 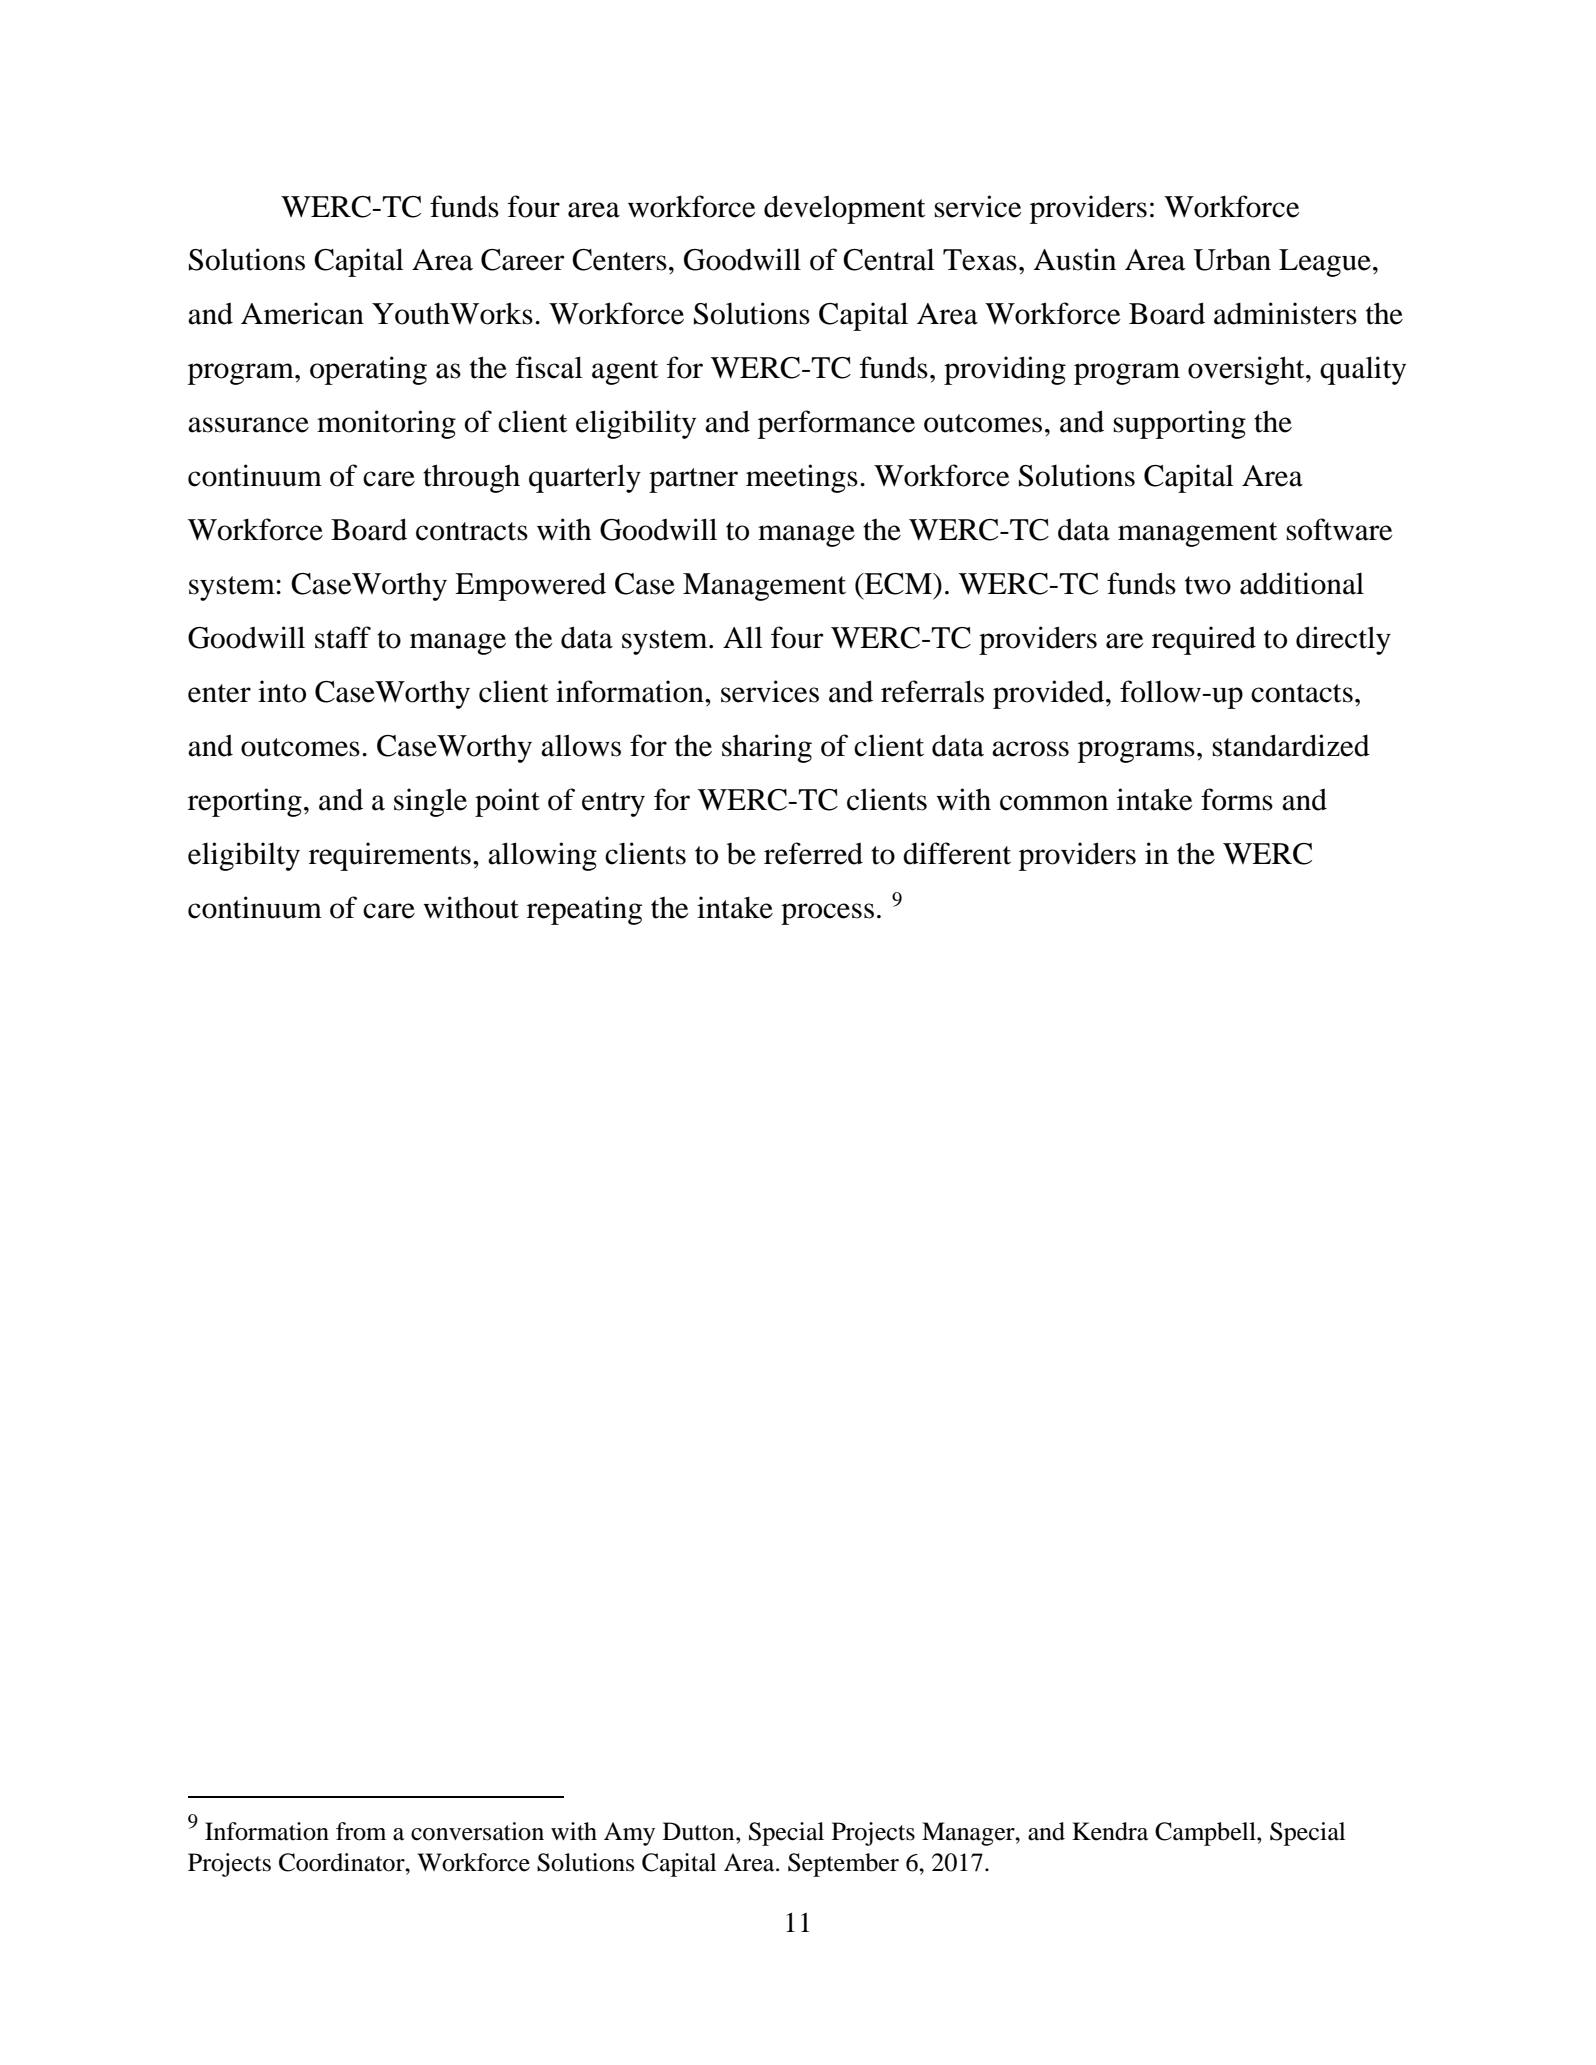 What do you see at coordinates (843, 1865) in the page?
I see `September` at bounding box center [843, 1865].
